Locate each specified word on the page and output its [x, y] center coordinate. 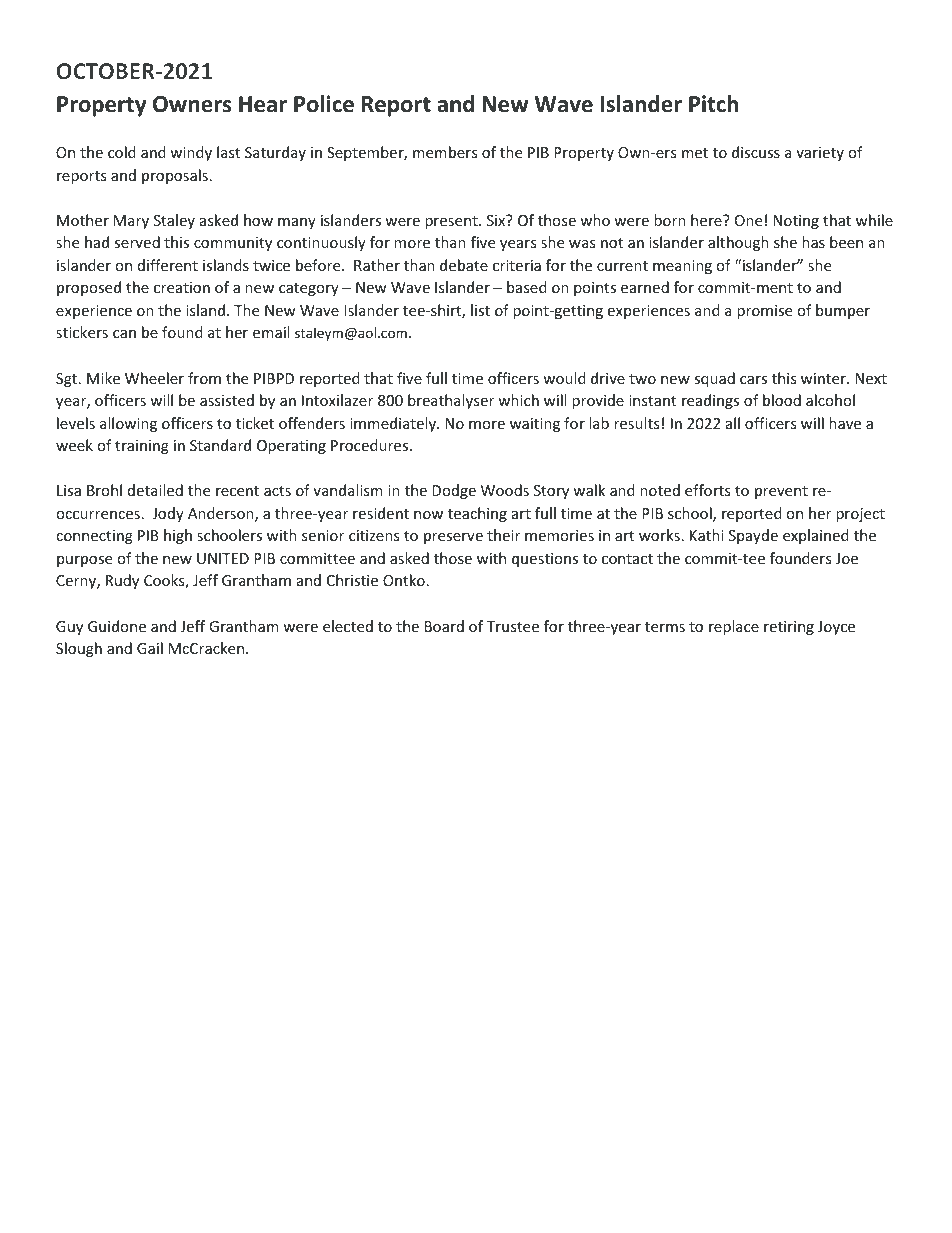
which [518, 400]
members [445, 152]
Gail [150, 648]
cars [753, 380]
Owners [192, 104]
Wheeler [154, 378]
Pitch [713, 104]
